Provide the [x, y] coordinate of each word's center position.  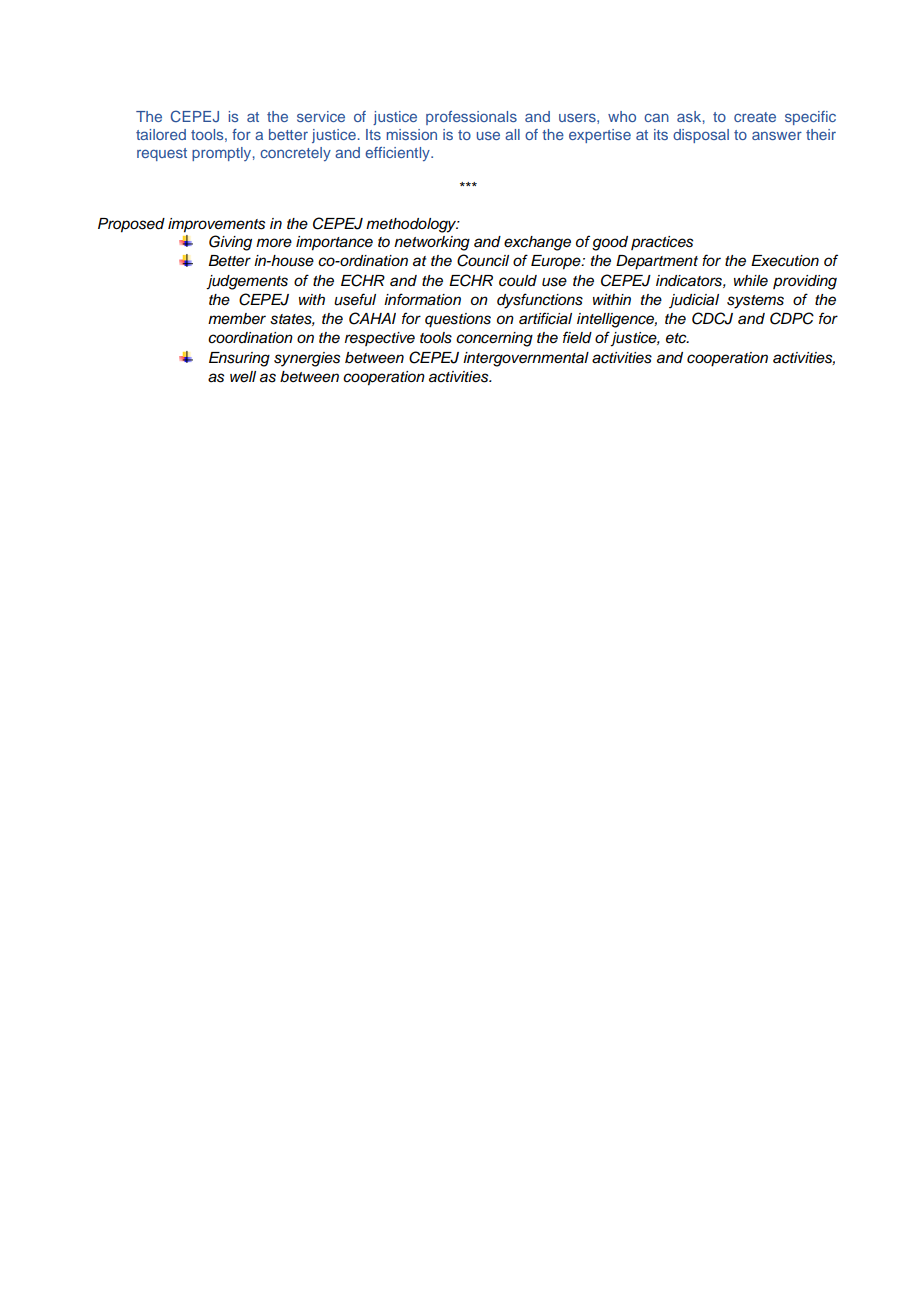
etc [677, 338]
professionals [471, 118]
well [243, 376]
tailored [161, 134]
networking [432, 243]
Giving [230, 243]
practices [662, 243]
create [755, 117]
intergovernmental [526, 359]
